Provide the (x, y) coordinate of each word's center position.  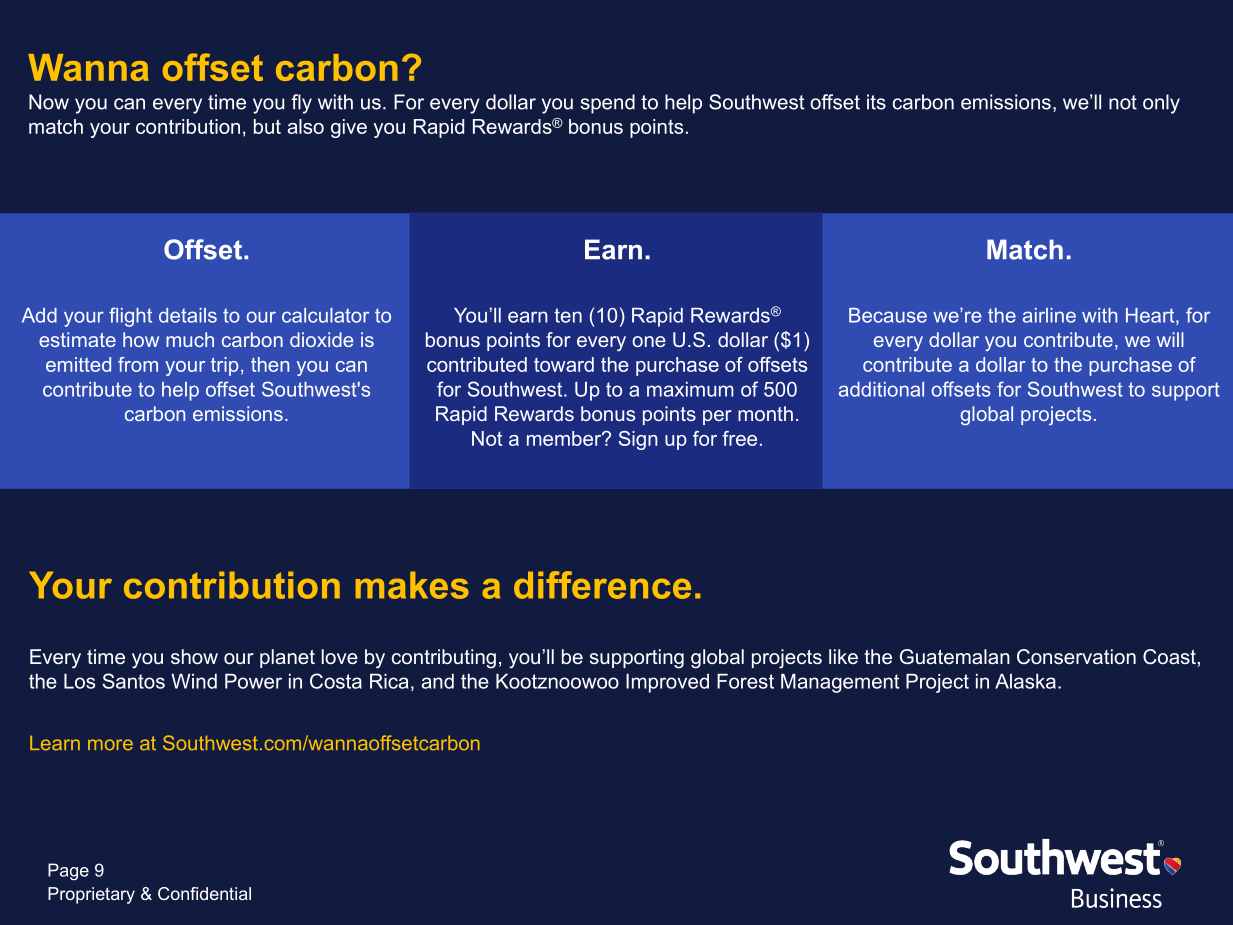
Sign (638, 440)
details (188, 315)
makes (412, 585)
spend (608, 104)
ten (568, 315)
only (1161, 104)
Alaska (1025, 681)
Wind (194, 681)
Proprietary (91, 895)
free (739, 438)
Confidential (204, 893)
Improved (667, 683)
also (306, 126)
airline (1049, 315)
